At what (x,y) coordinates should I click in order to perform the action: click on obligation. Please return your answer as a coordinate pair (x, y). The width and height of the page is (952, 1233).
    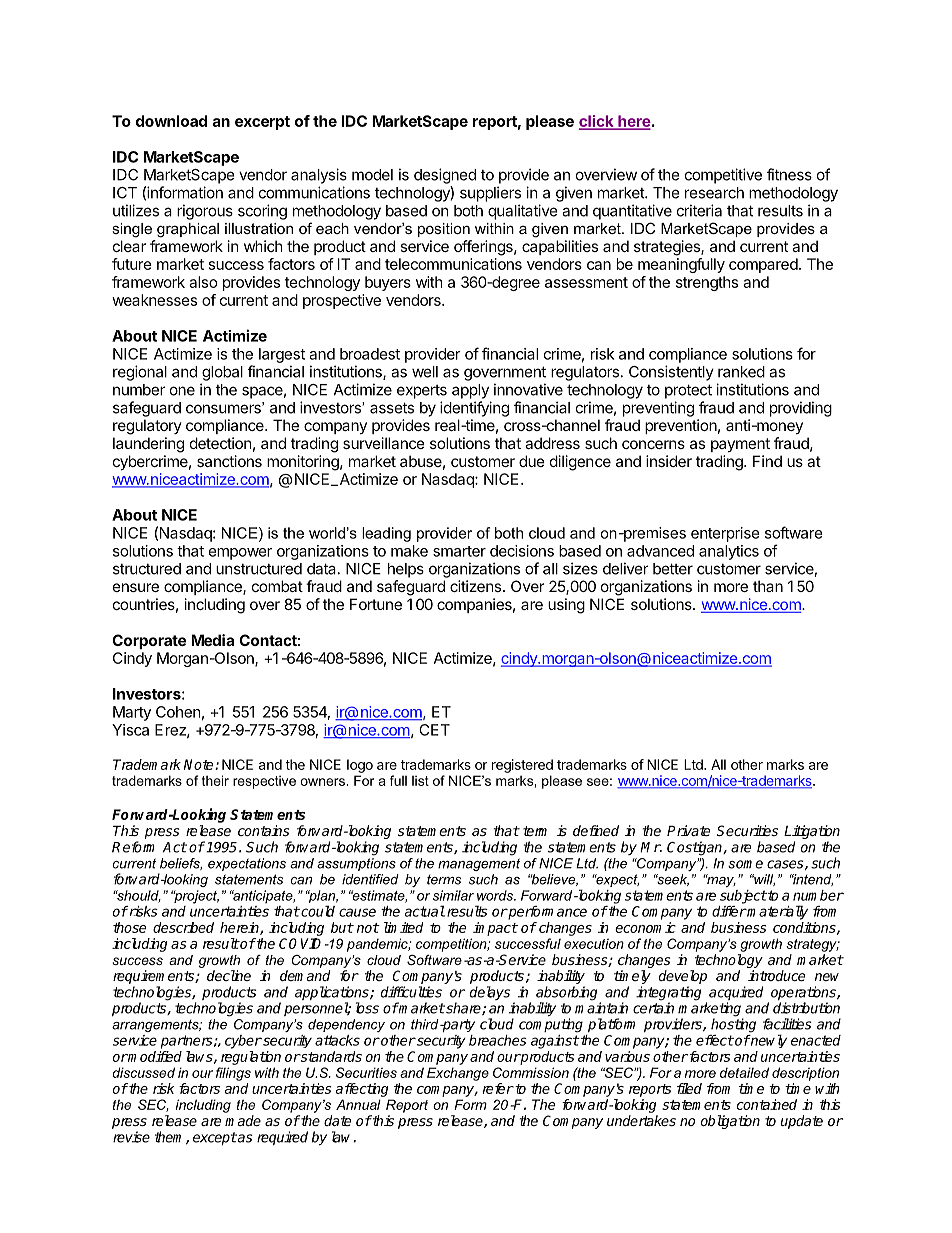
    Looking at the image, I should click on (730, 1122).
